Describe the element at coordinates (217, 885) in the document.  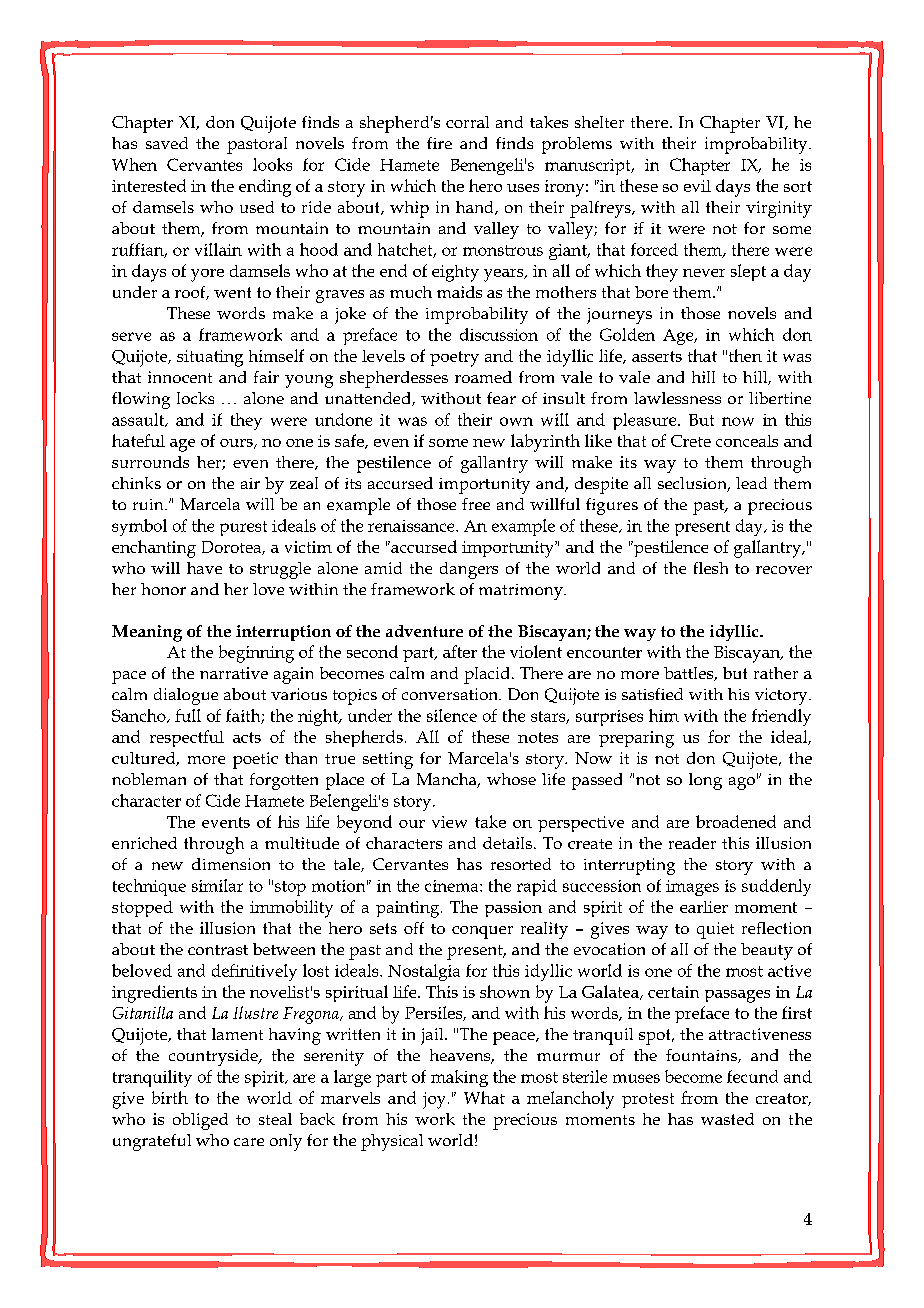
I see `similar` at that location.
